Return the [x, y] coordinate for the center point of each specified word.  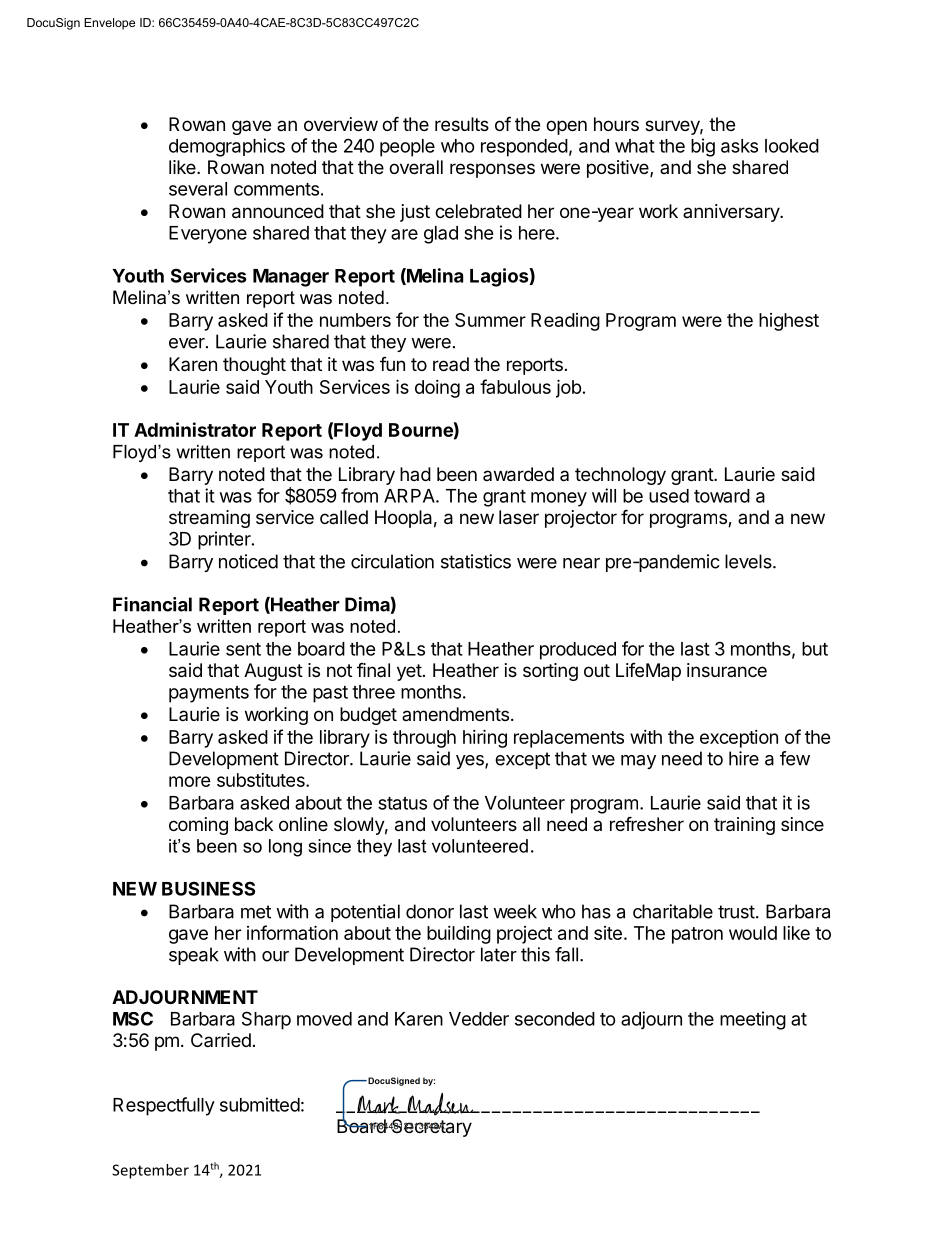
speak [194, 956]
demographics [227, 147]
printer [225, 540]
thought [254, 366]
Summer [490, 320]
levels [749, 561]
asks [739, 146]
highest [789, 322]
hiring [485, 738]
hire [744, 758]
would [753, 933]
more [190, 781]
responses [492, 170]
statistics [476, 561]
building [459, 935]
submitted [260, 1104]
